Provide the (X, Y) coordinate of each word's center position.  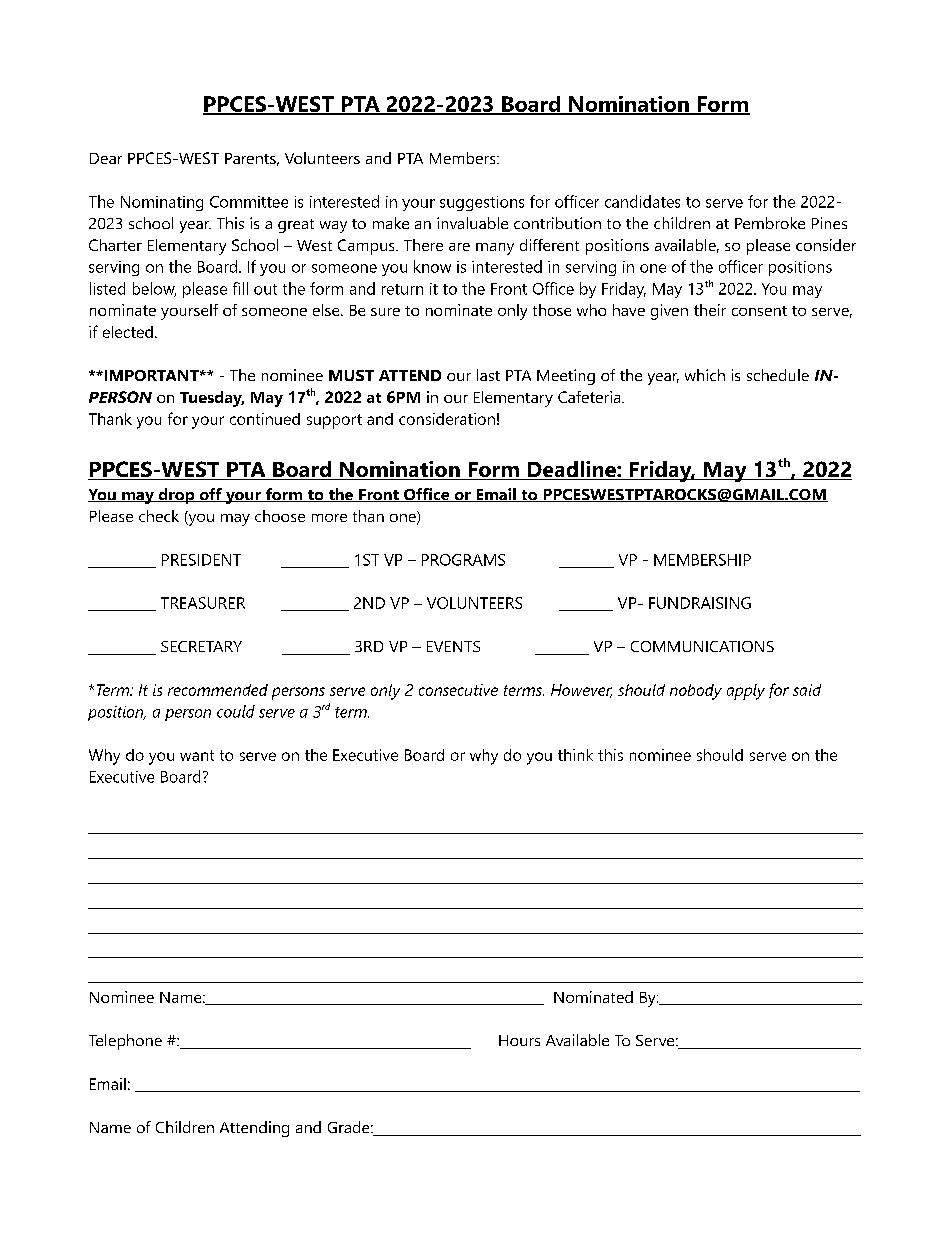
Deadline (571, 470)
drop (176, 496)
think (575, 755)
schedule (778, 375)
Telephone (125, 1042)
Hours (519, 1040)
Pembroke (770, 223)
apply (746, 692)
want (197, 755)
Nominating (162, 203)
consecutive (458, 690)
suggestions (482, 203)
